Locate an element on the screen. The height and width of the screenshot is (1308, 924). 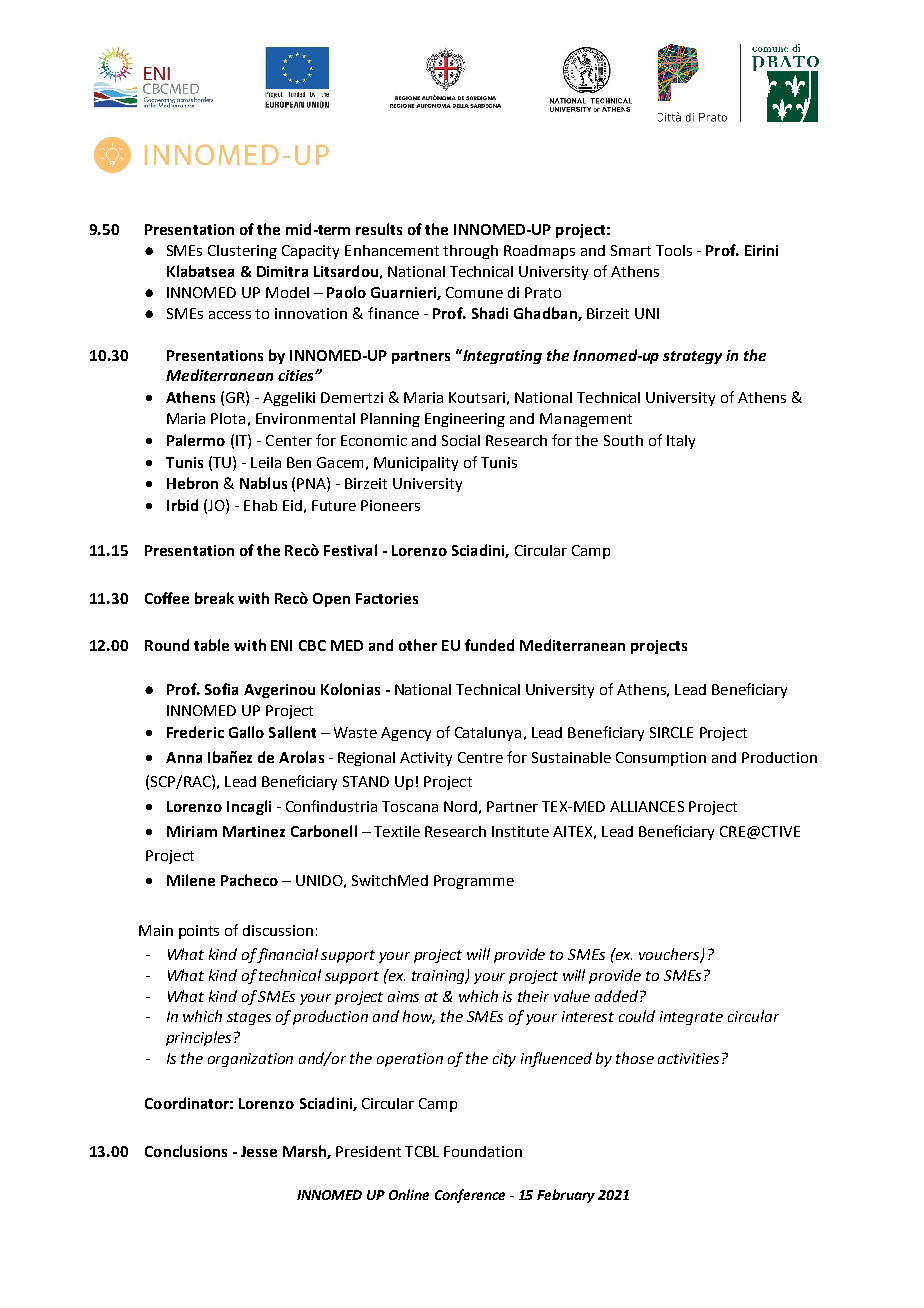
Consumption is located at coordinates (661, 759).
